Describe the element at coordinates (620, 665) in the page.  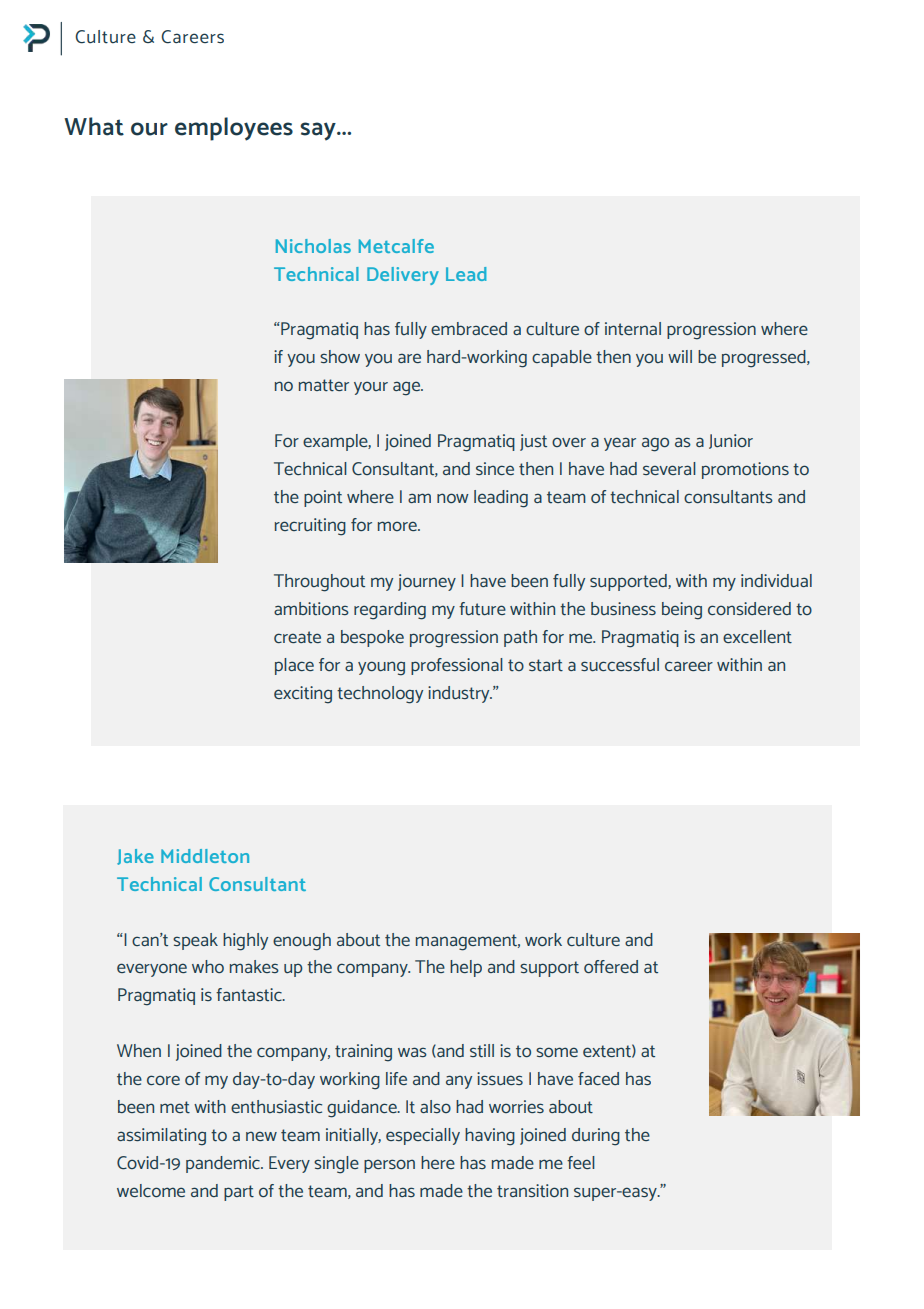
I see `successful` at that location.
